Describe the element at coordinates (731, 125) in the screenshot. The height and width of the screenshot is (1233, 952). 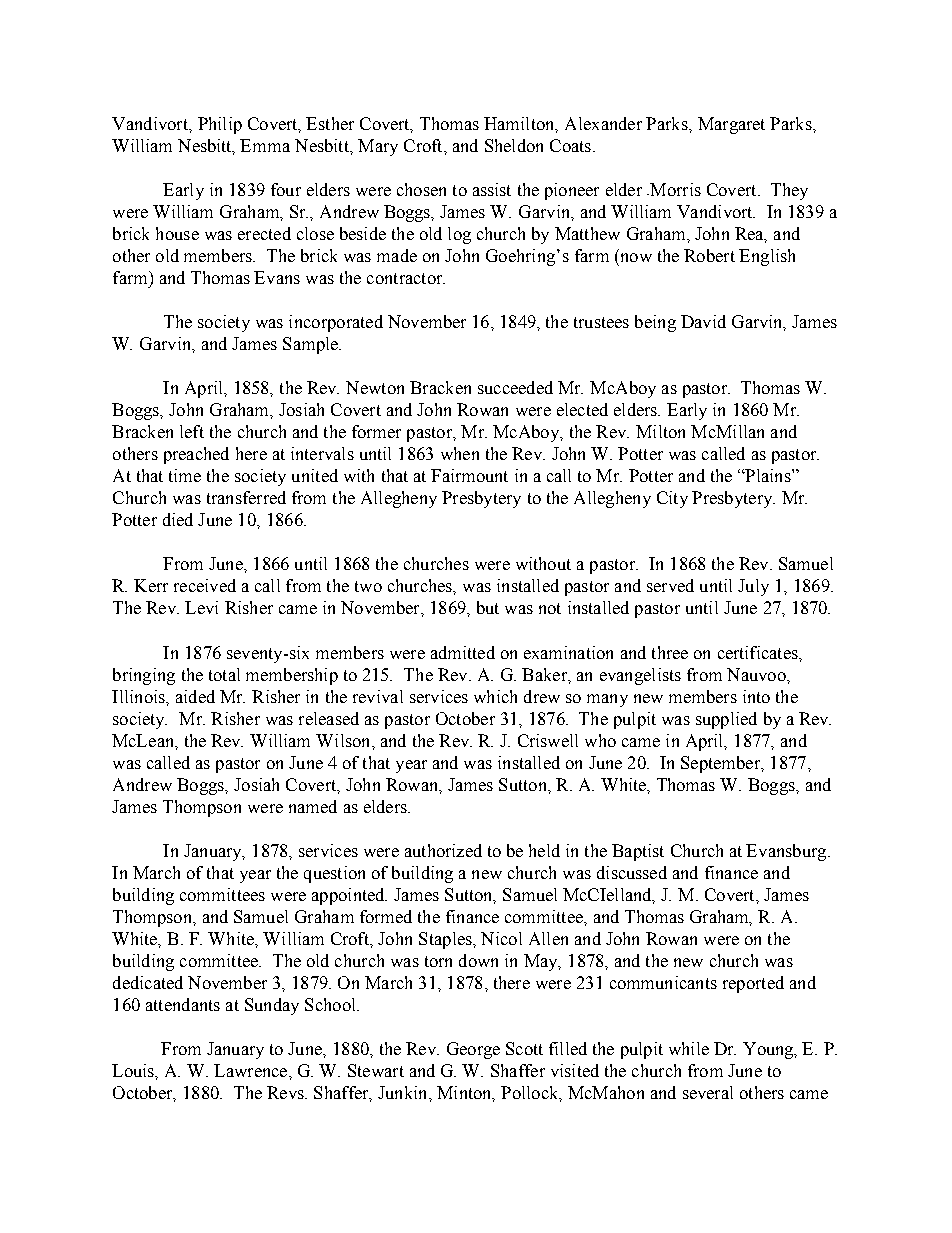
I see `Margaret` at that location.
